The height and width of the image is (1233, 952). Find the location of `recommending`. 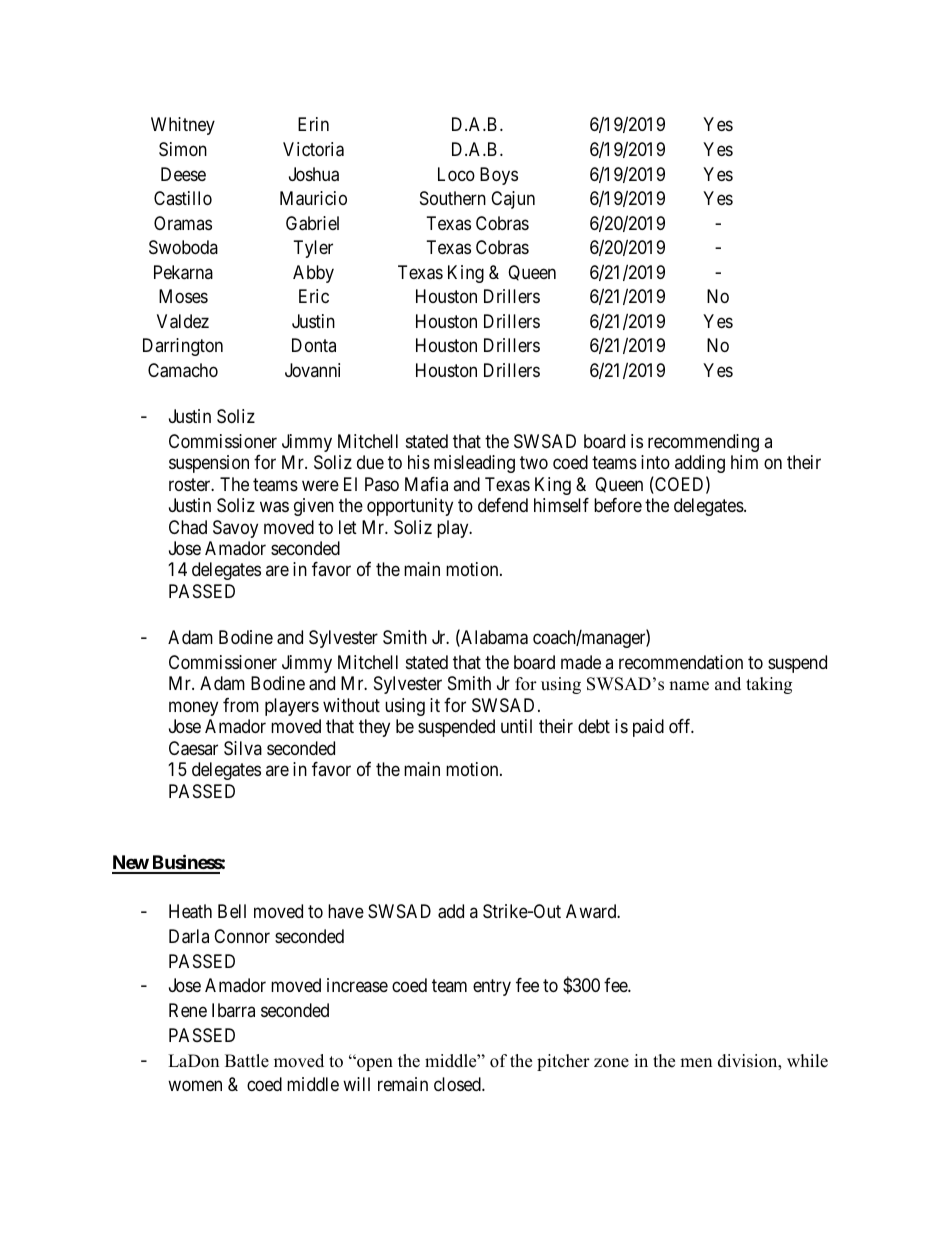

recommending is located at coordinates (703, 443).
